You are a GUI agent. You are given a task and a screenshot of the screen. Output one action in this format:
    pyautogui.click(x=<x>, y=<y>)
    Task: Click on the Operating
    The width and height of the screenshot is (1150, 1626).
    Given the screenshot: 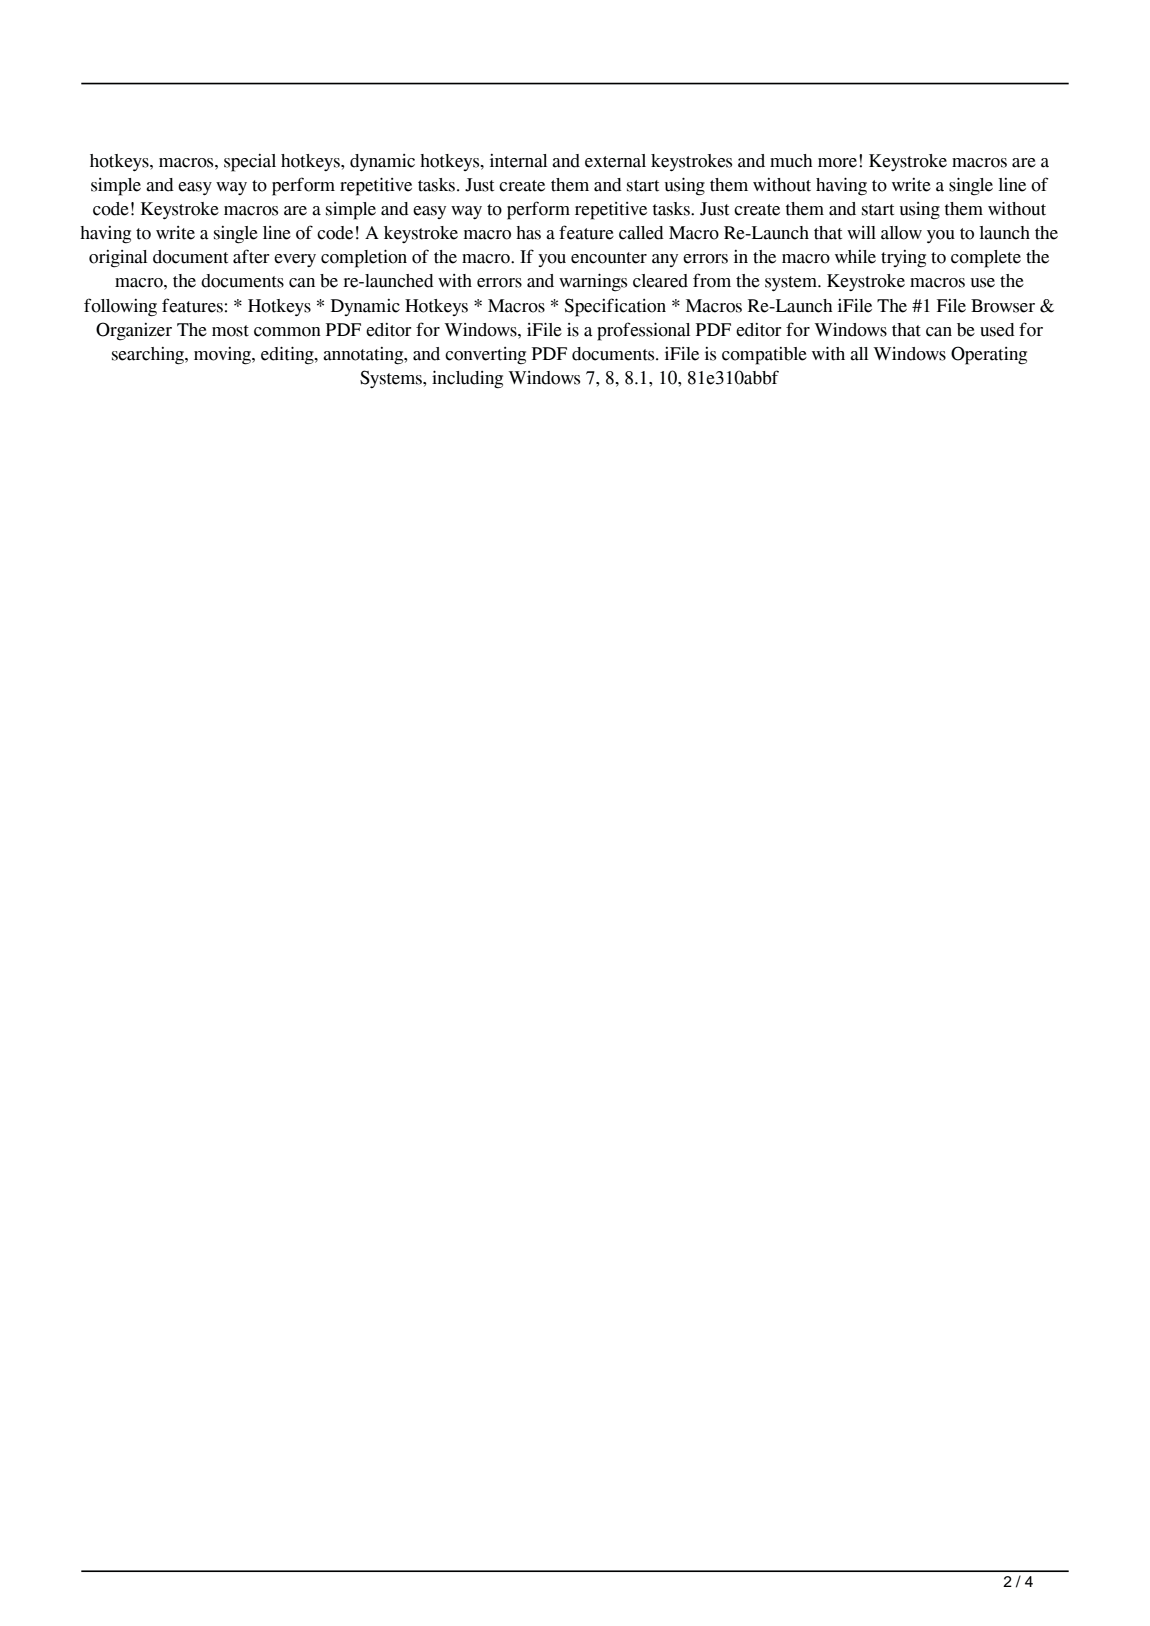 What is the action you would take?
    pyautogui.click(x=989, y=355)
